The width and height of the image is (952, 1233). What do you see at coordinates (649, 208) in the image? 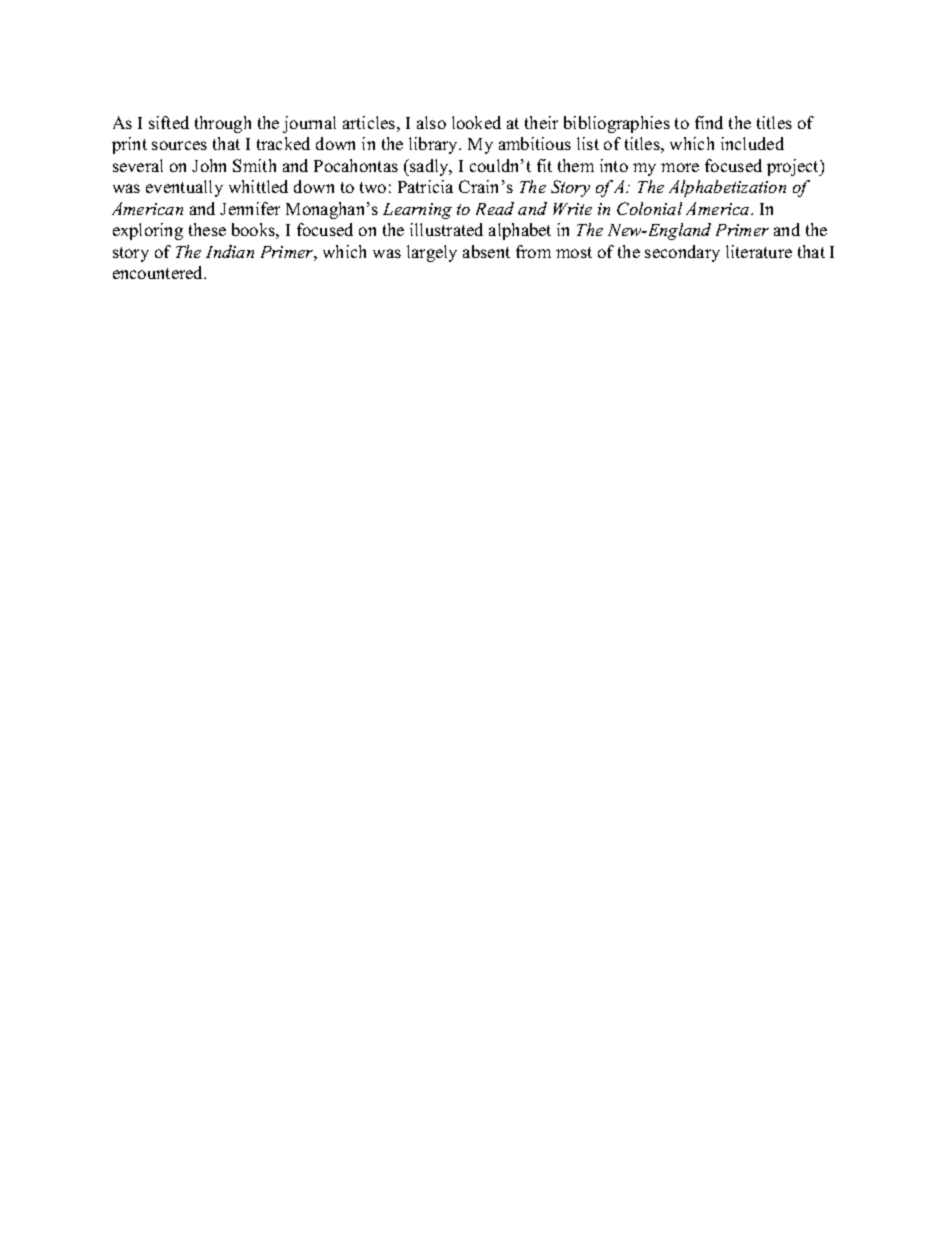
I see `Colonial` at bounding box center [649, 208].
